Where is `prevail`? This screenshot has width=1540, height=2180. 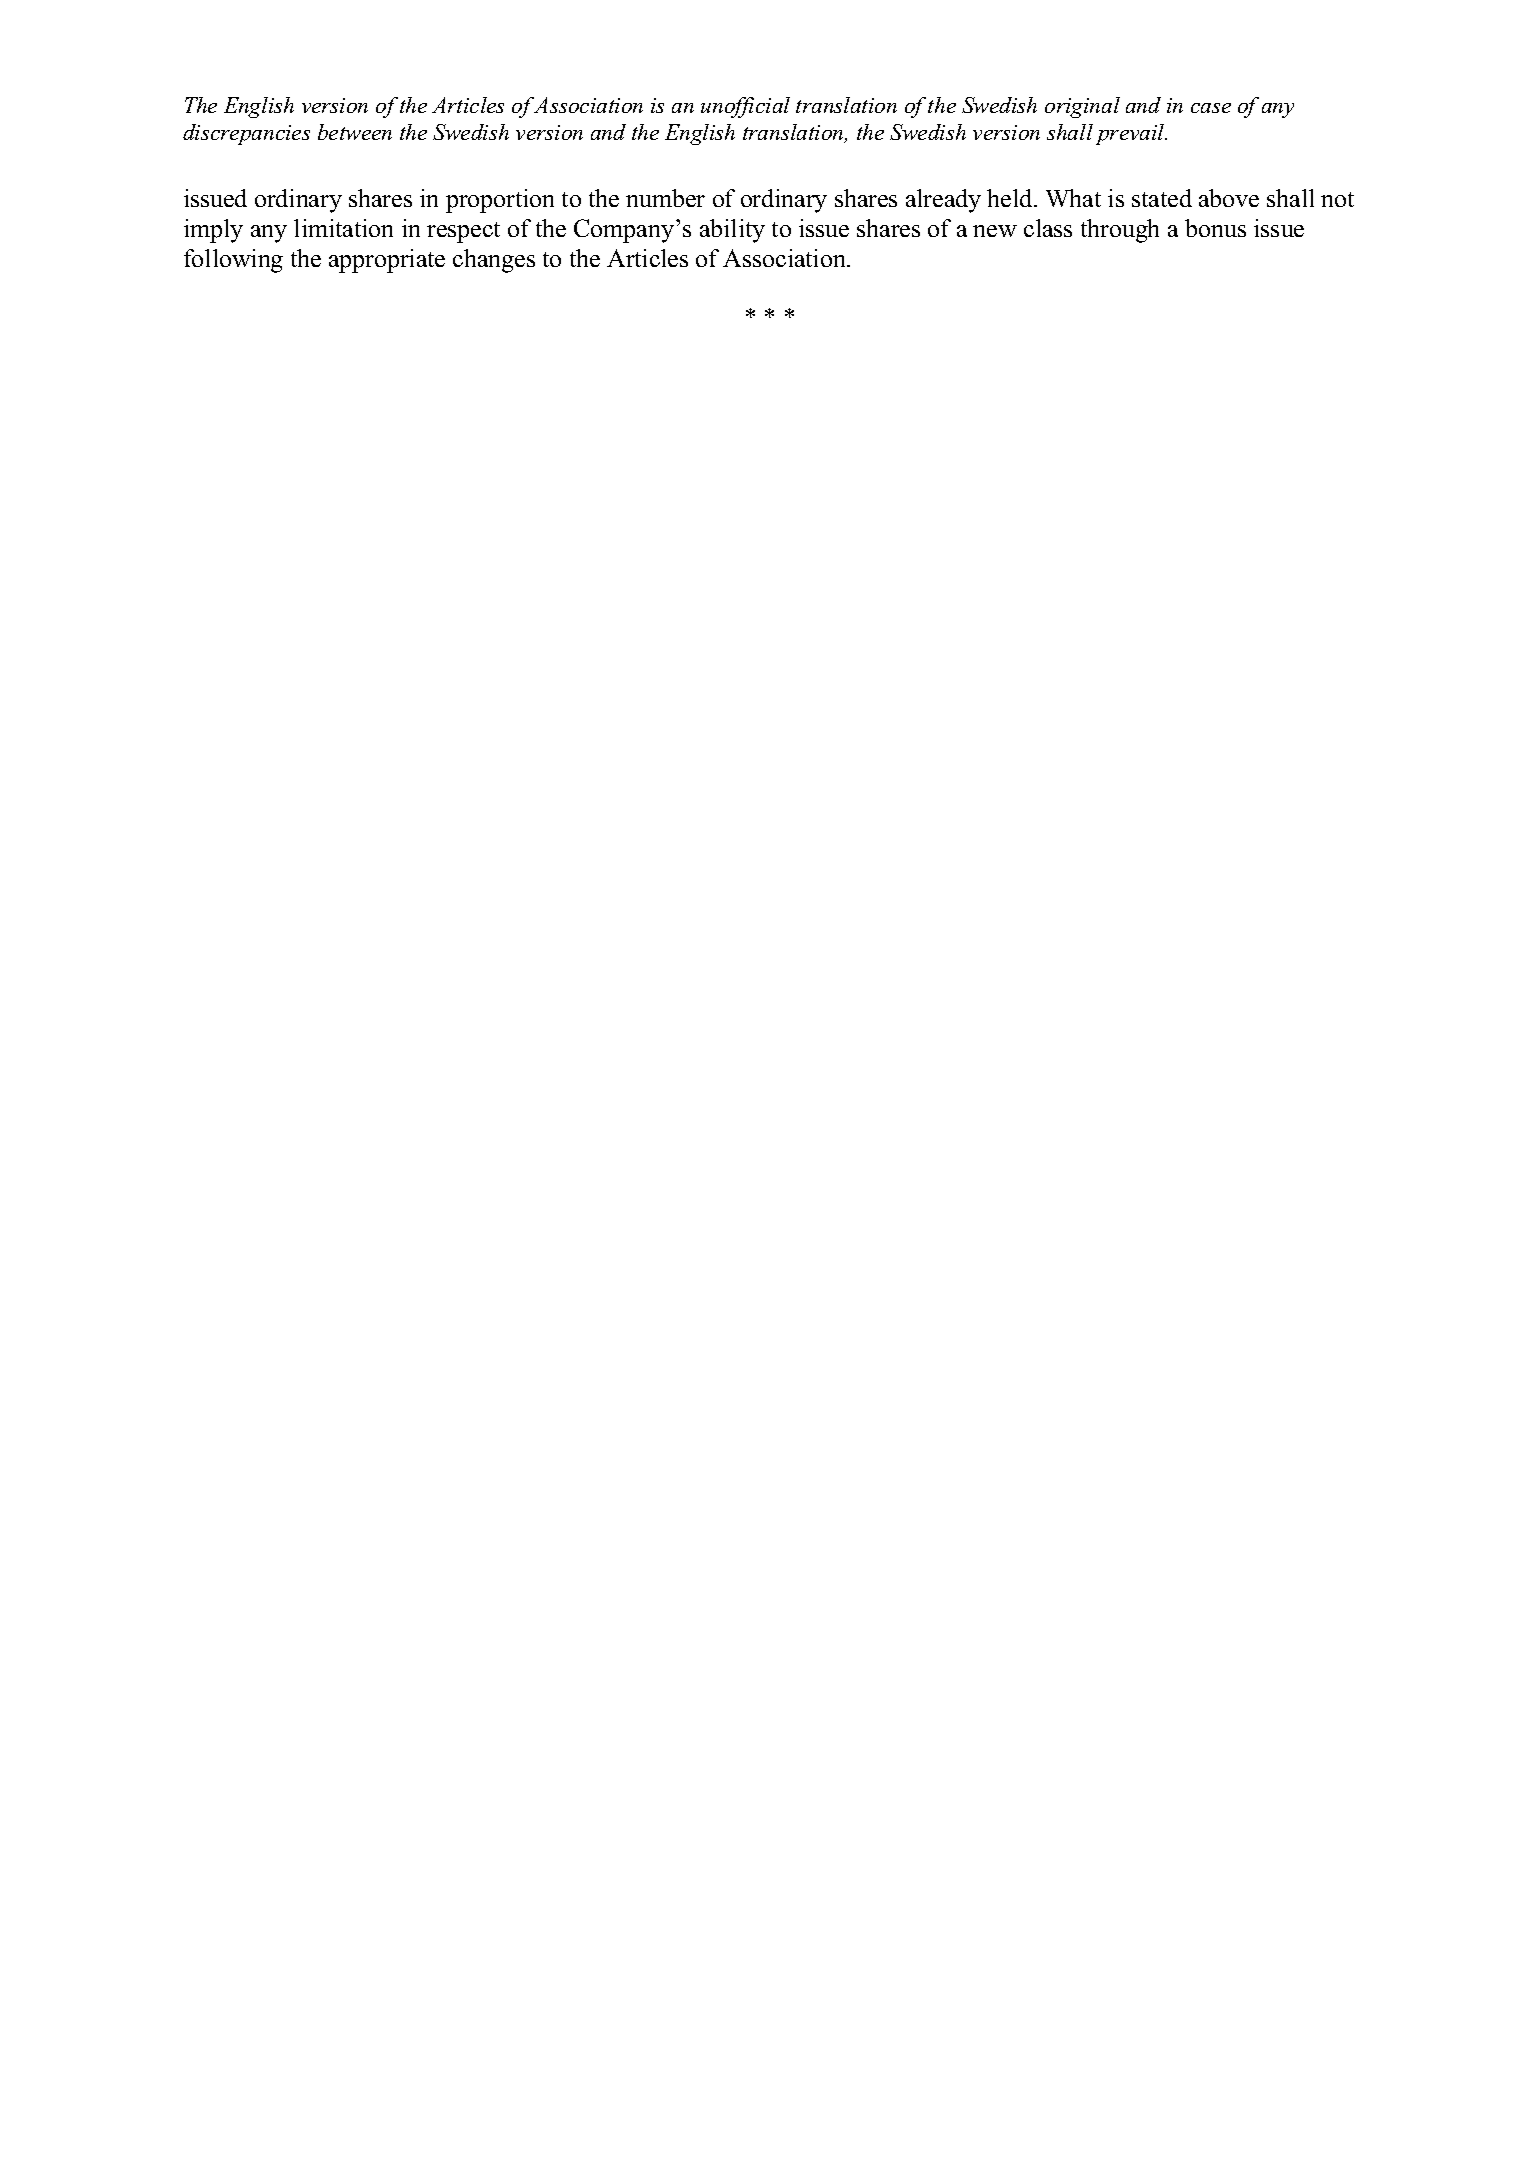 prevail is located at coordinates (1131, 134).
